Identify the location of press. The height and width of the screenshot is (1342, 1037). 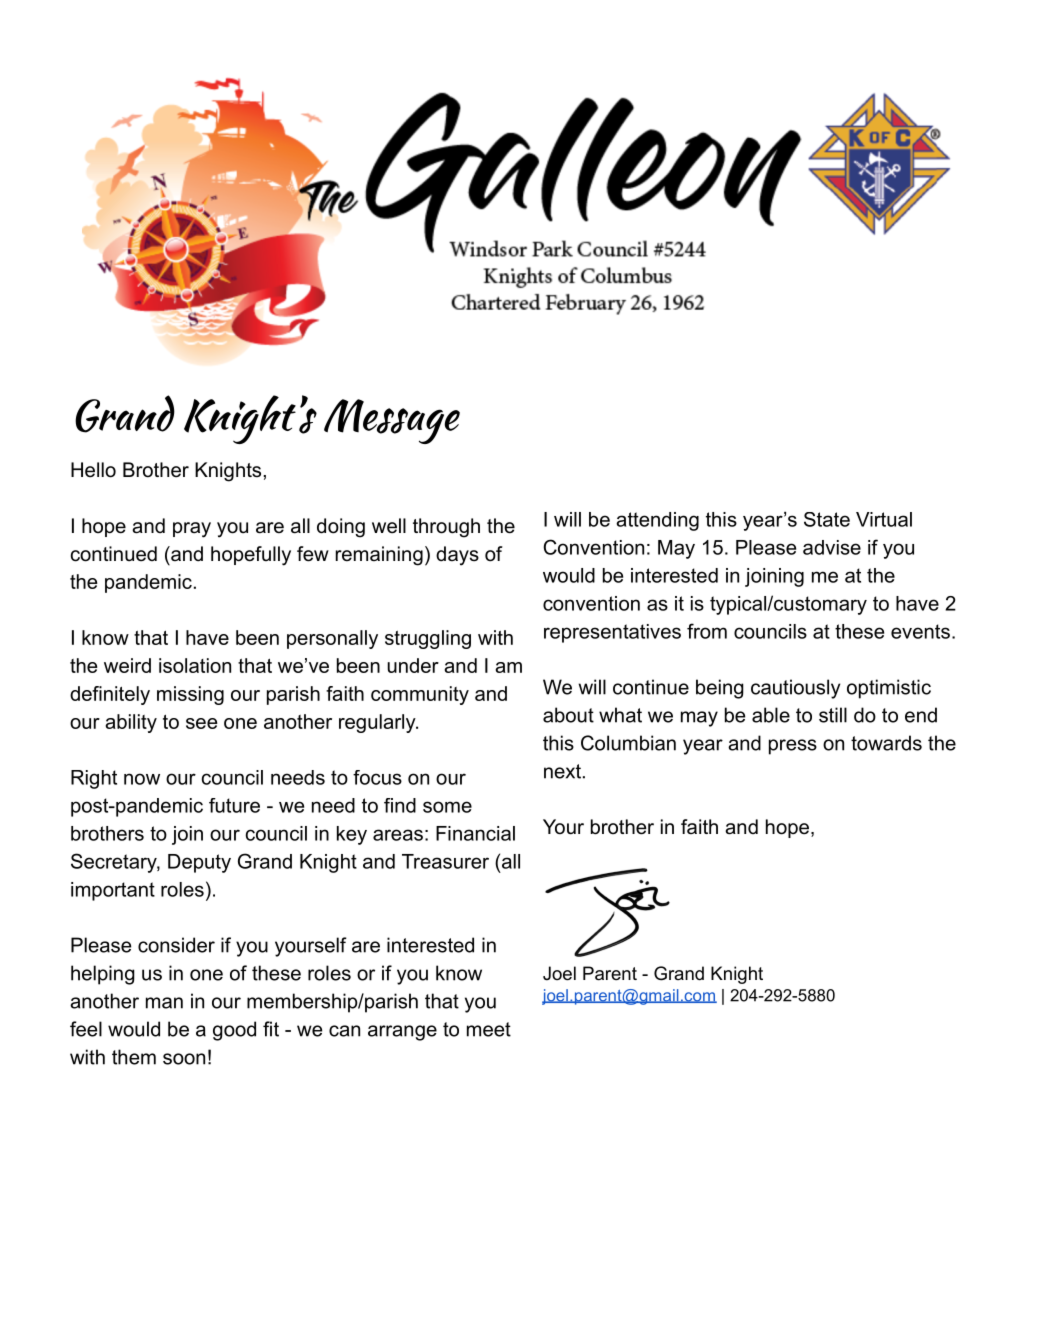
(793, 747).
